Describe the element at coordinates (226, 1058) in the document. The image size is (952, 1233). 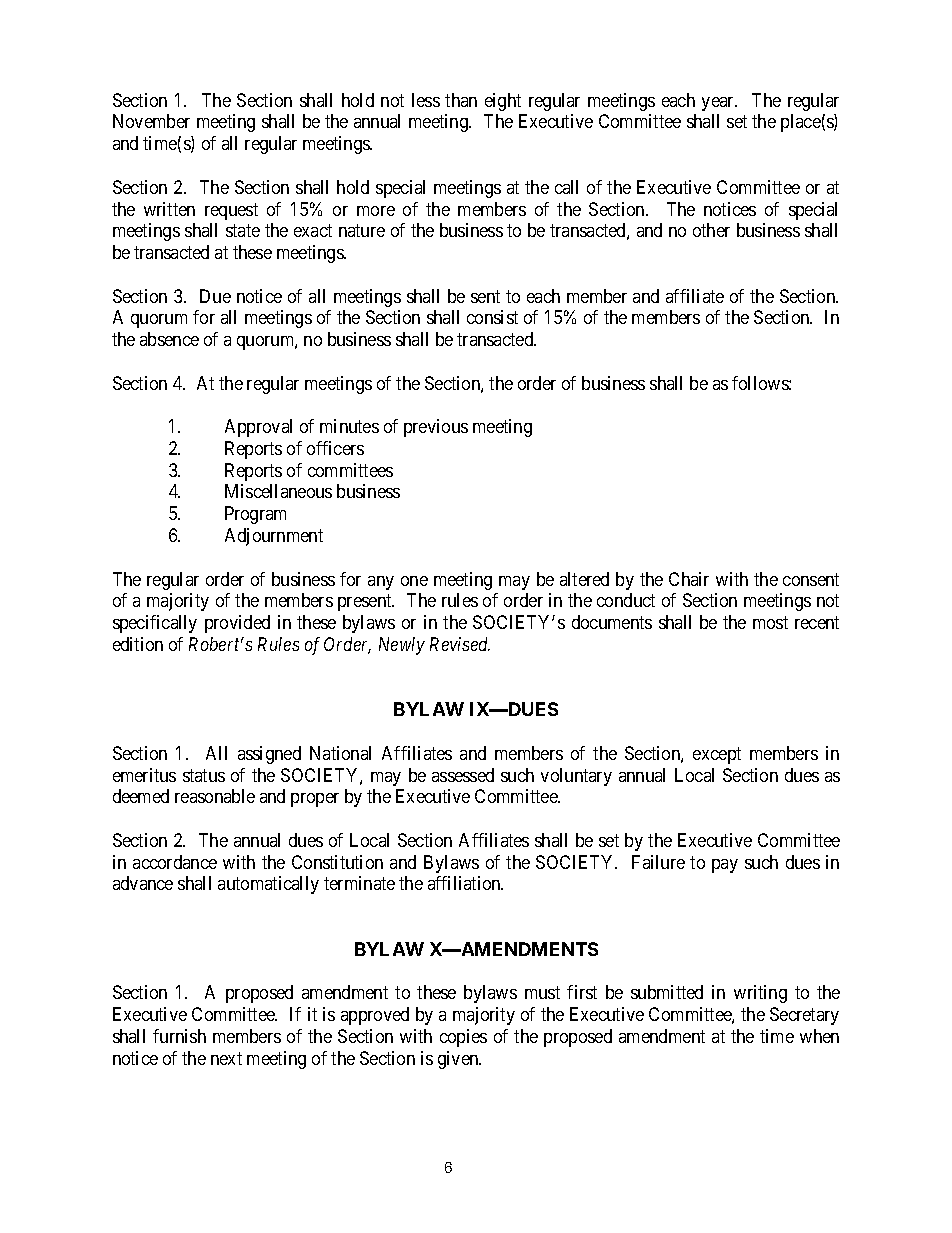
I see `next` at that location.
